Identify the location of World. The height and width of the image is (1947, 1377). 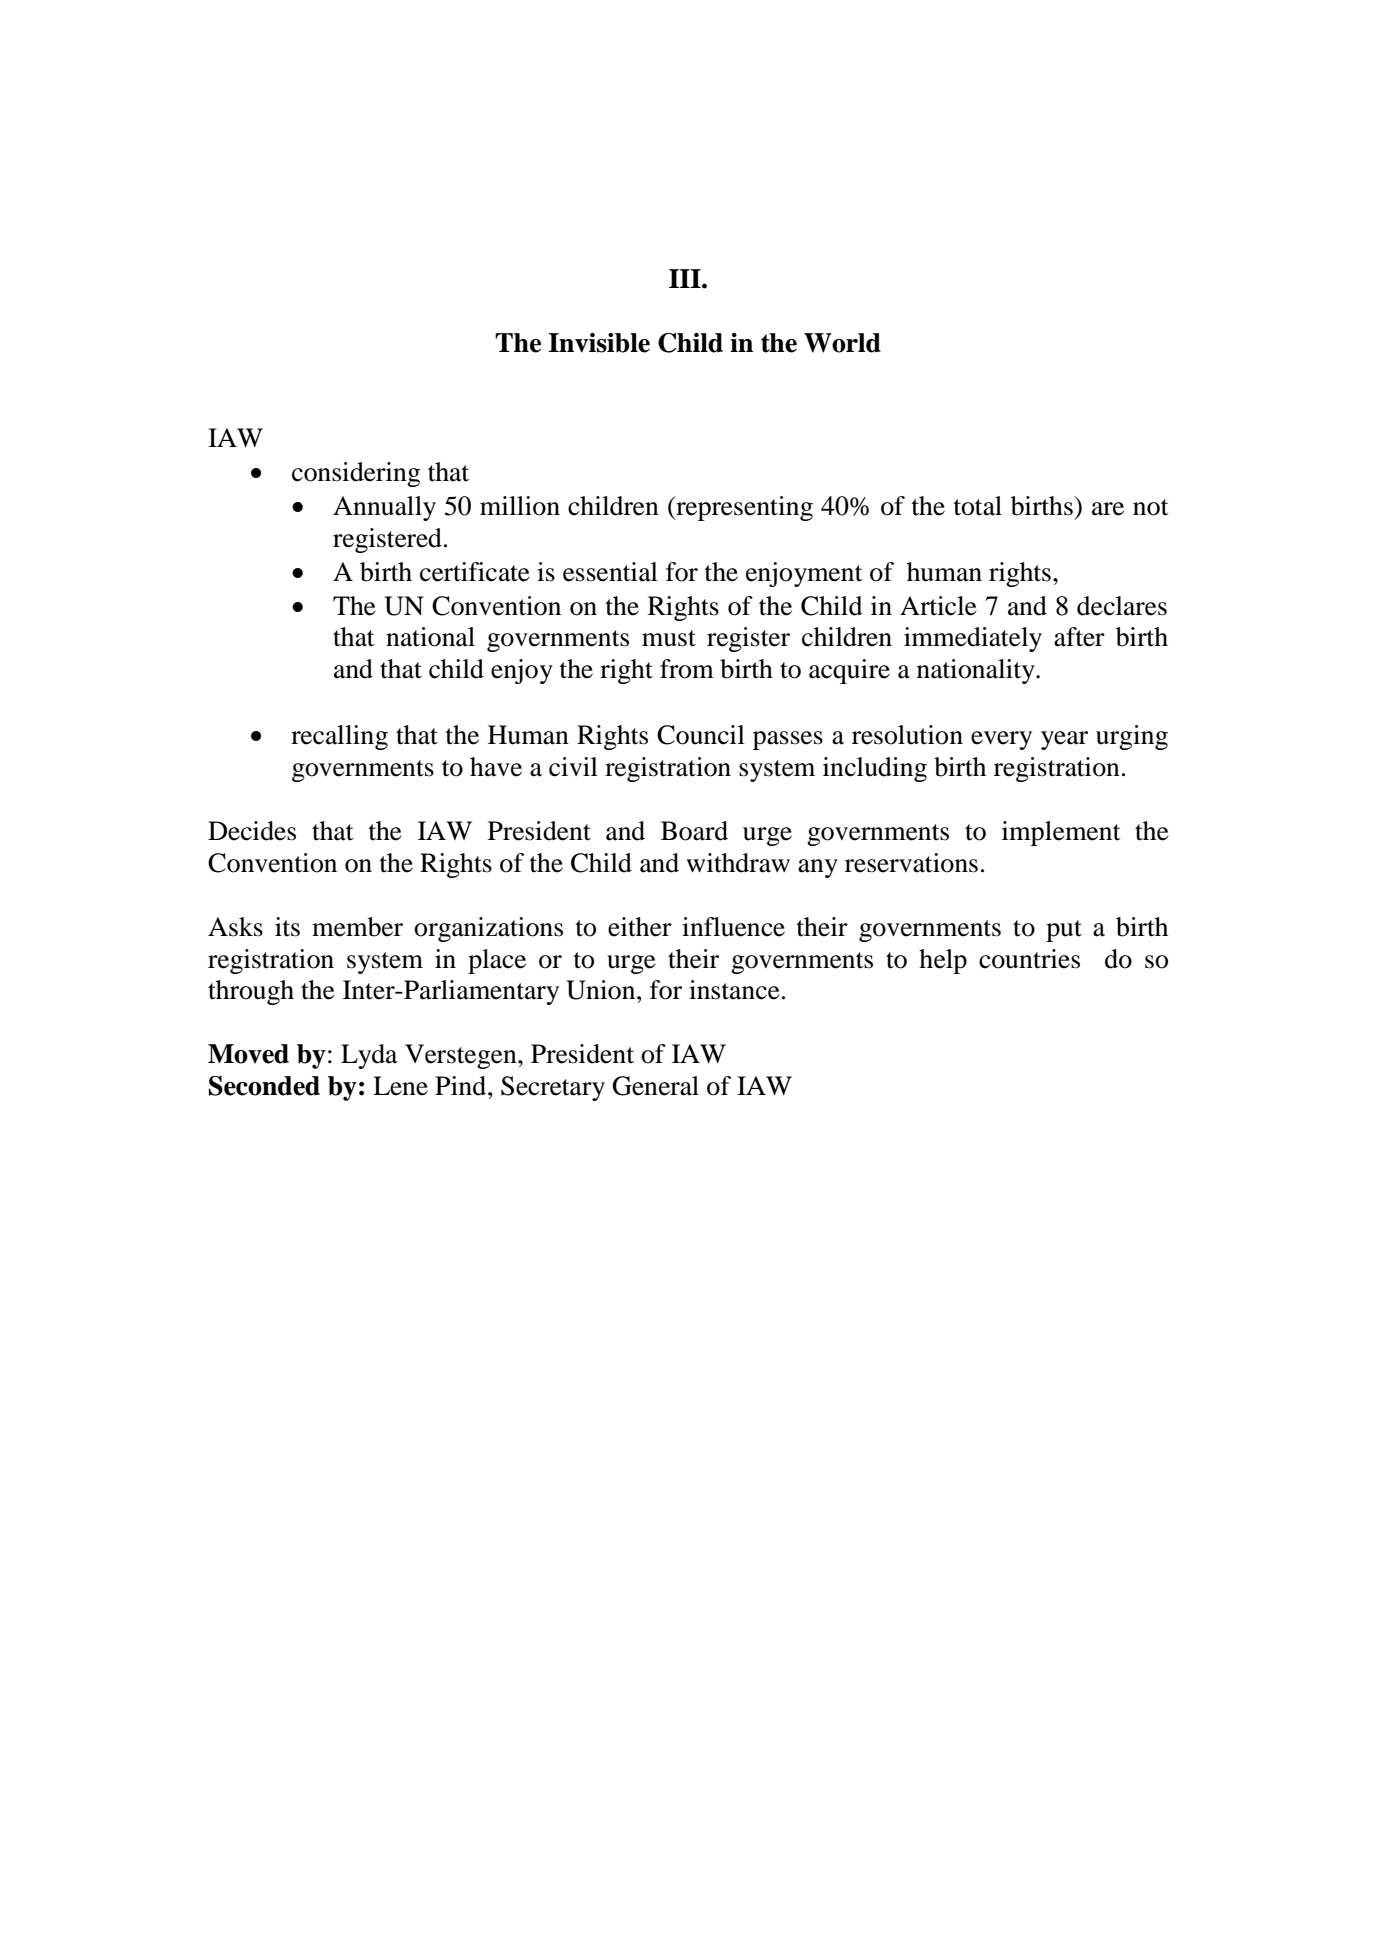
(842, 343).
